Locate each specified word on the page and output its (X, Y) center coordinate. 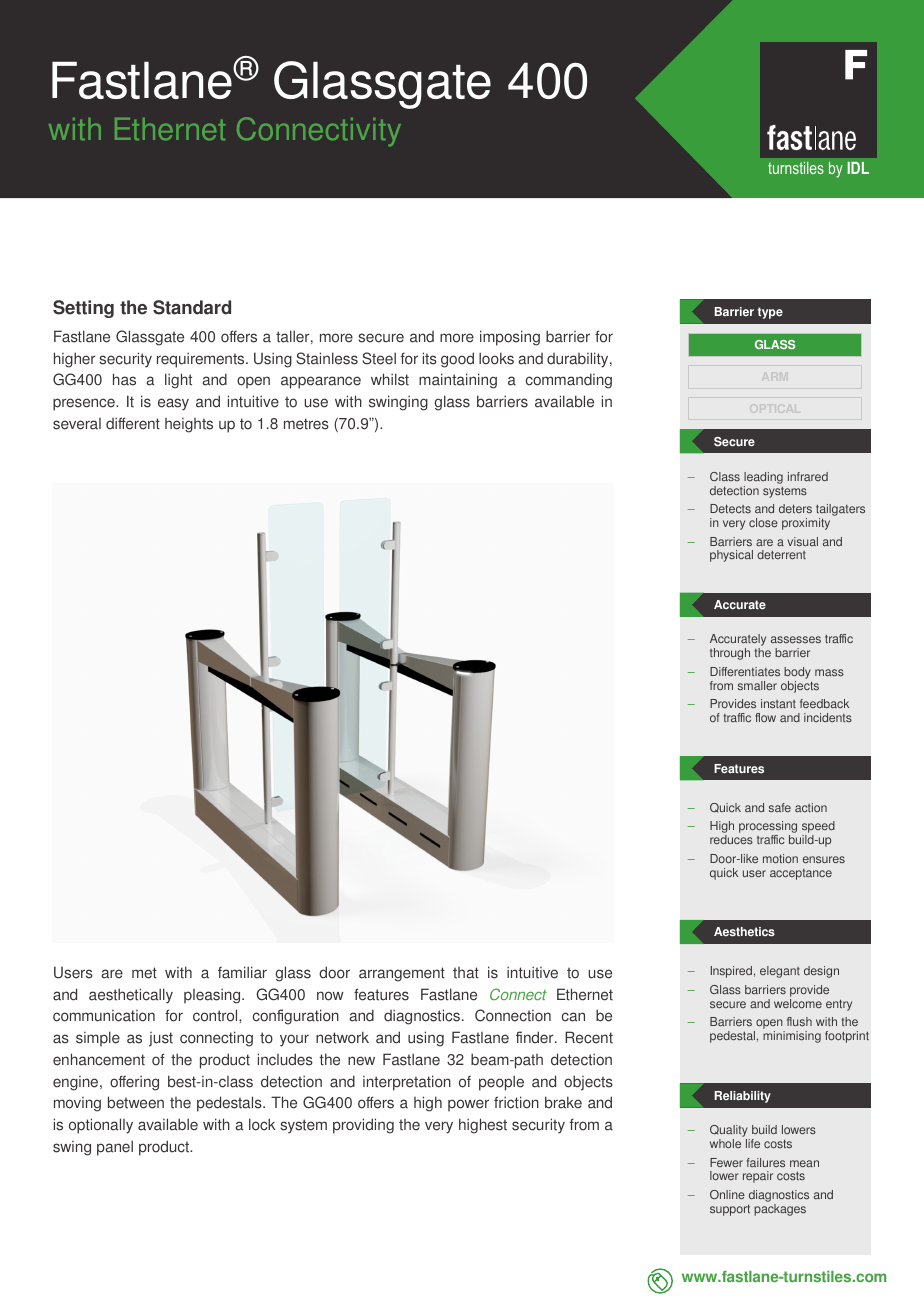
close (763, 522)
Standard (192, 307)
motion (780, 858)
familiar (242, 972)
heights (189, 425)
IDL (858, 168)
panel (115, 1148)
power (468, 1105)
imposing (510, 338)
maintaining (458, 381)
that (466, 973)
